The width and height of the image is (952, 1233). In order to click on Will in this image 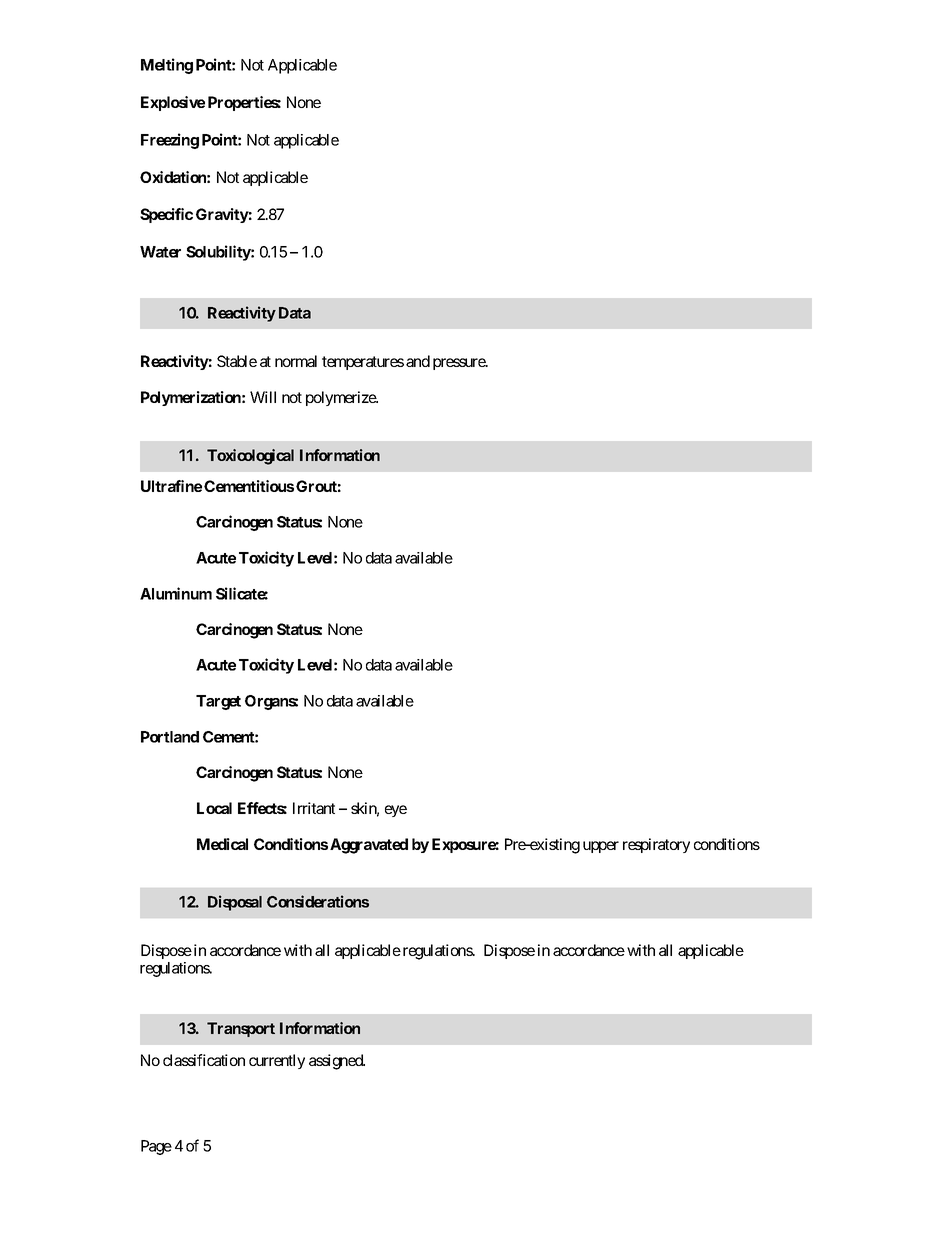, I will do `click(263, 397)`.
